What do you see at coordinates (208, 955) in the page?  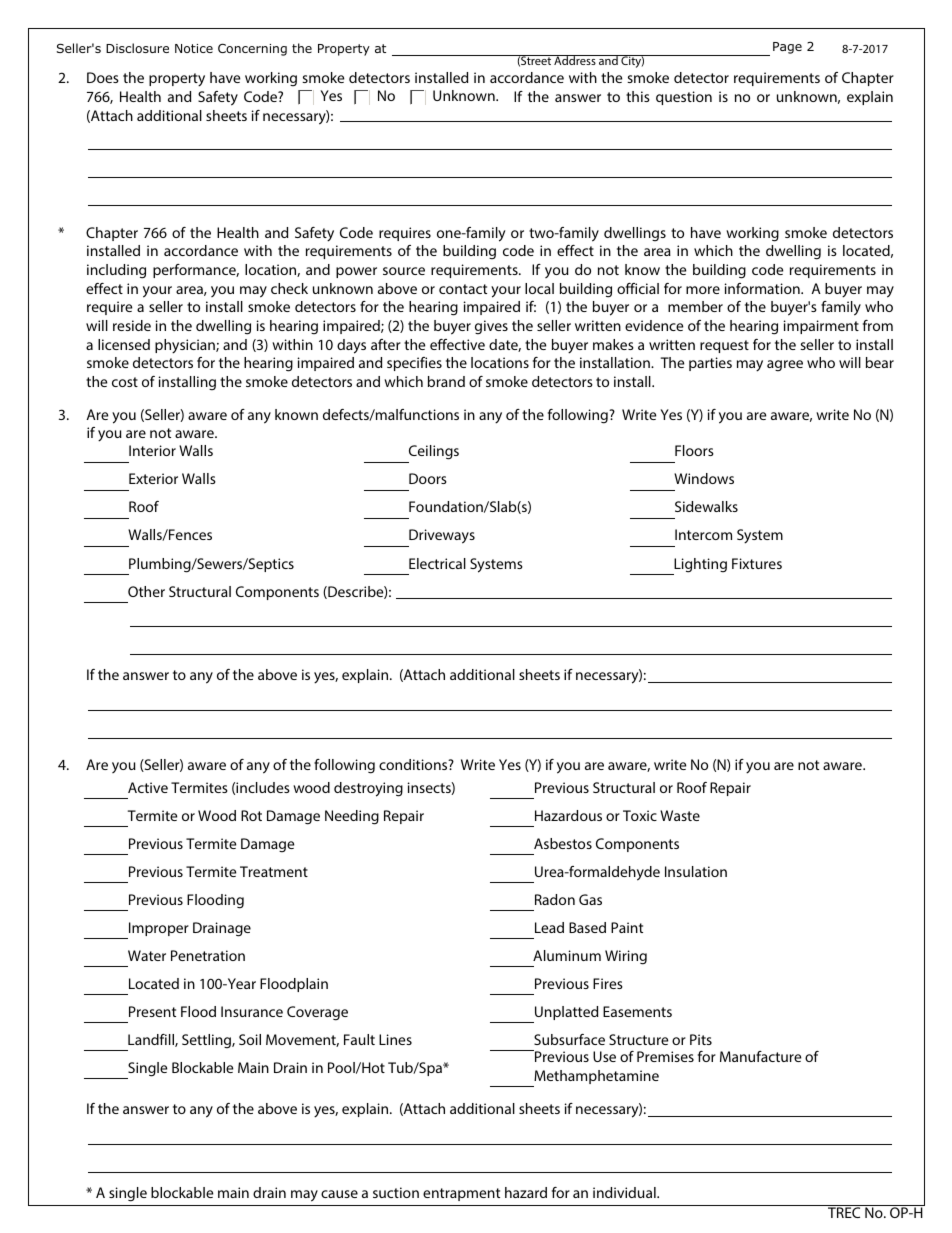 I see `Penetration` at bounding box center [208, 955].
